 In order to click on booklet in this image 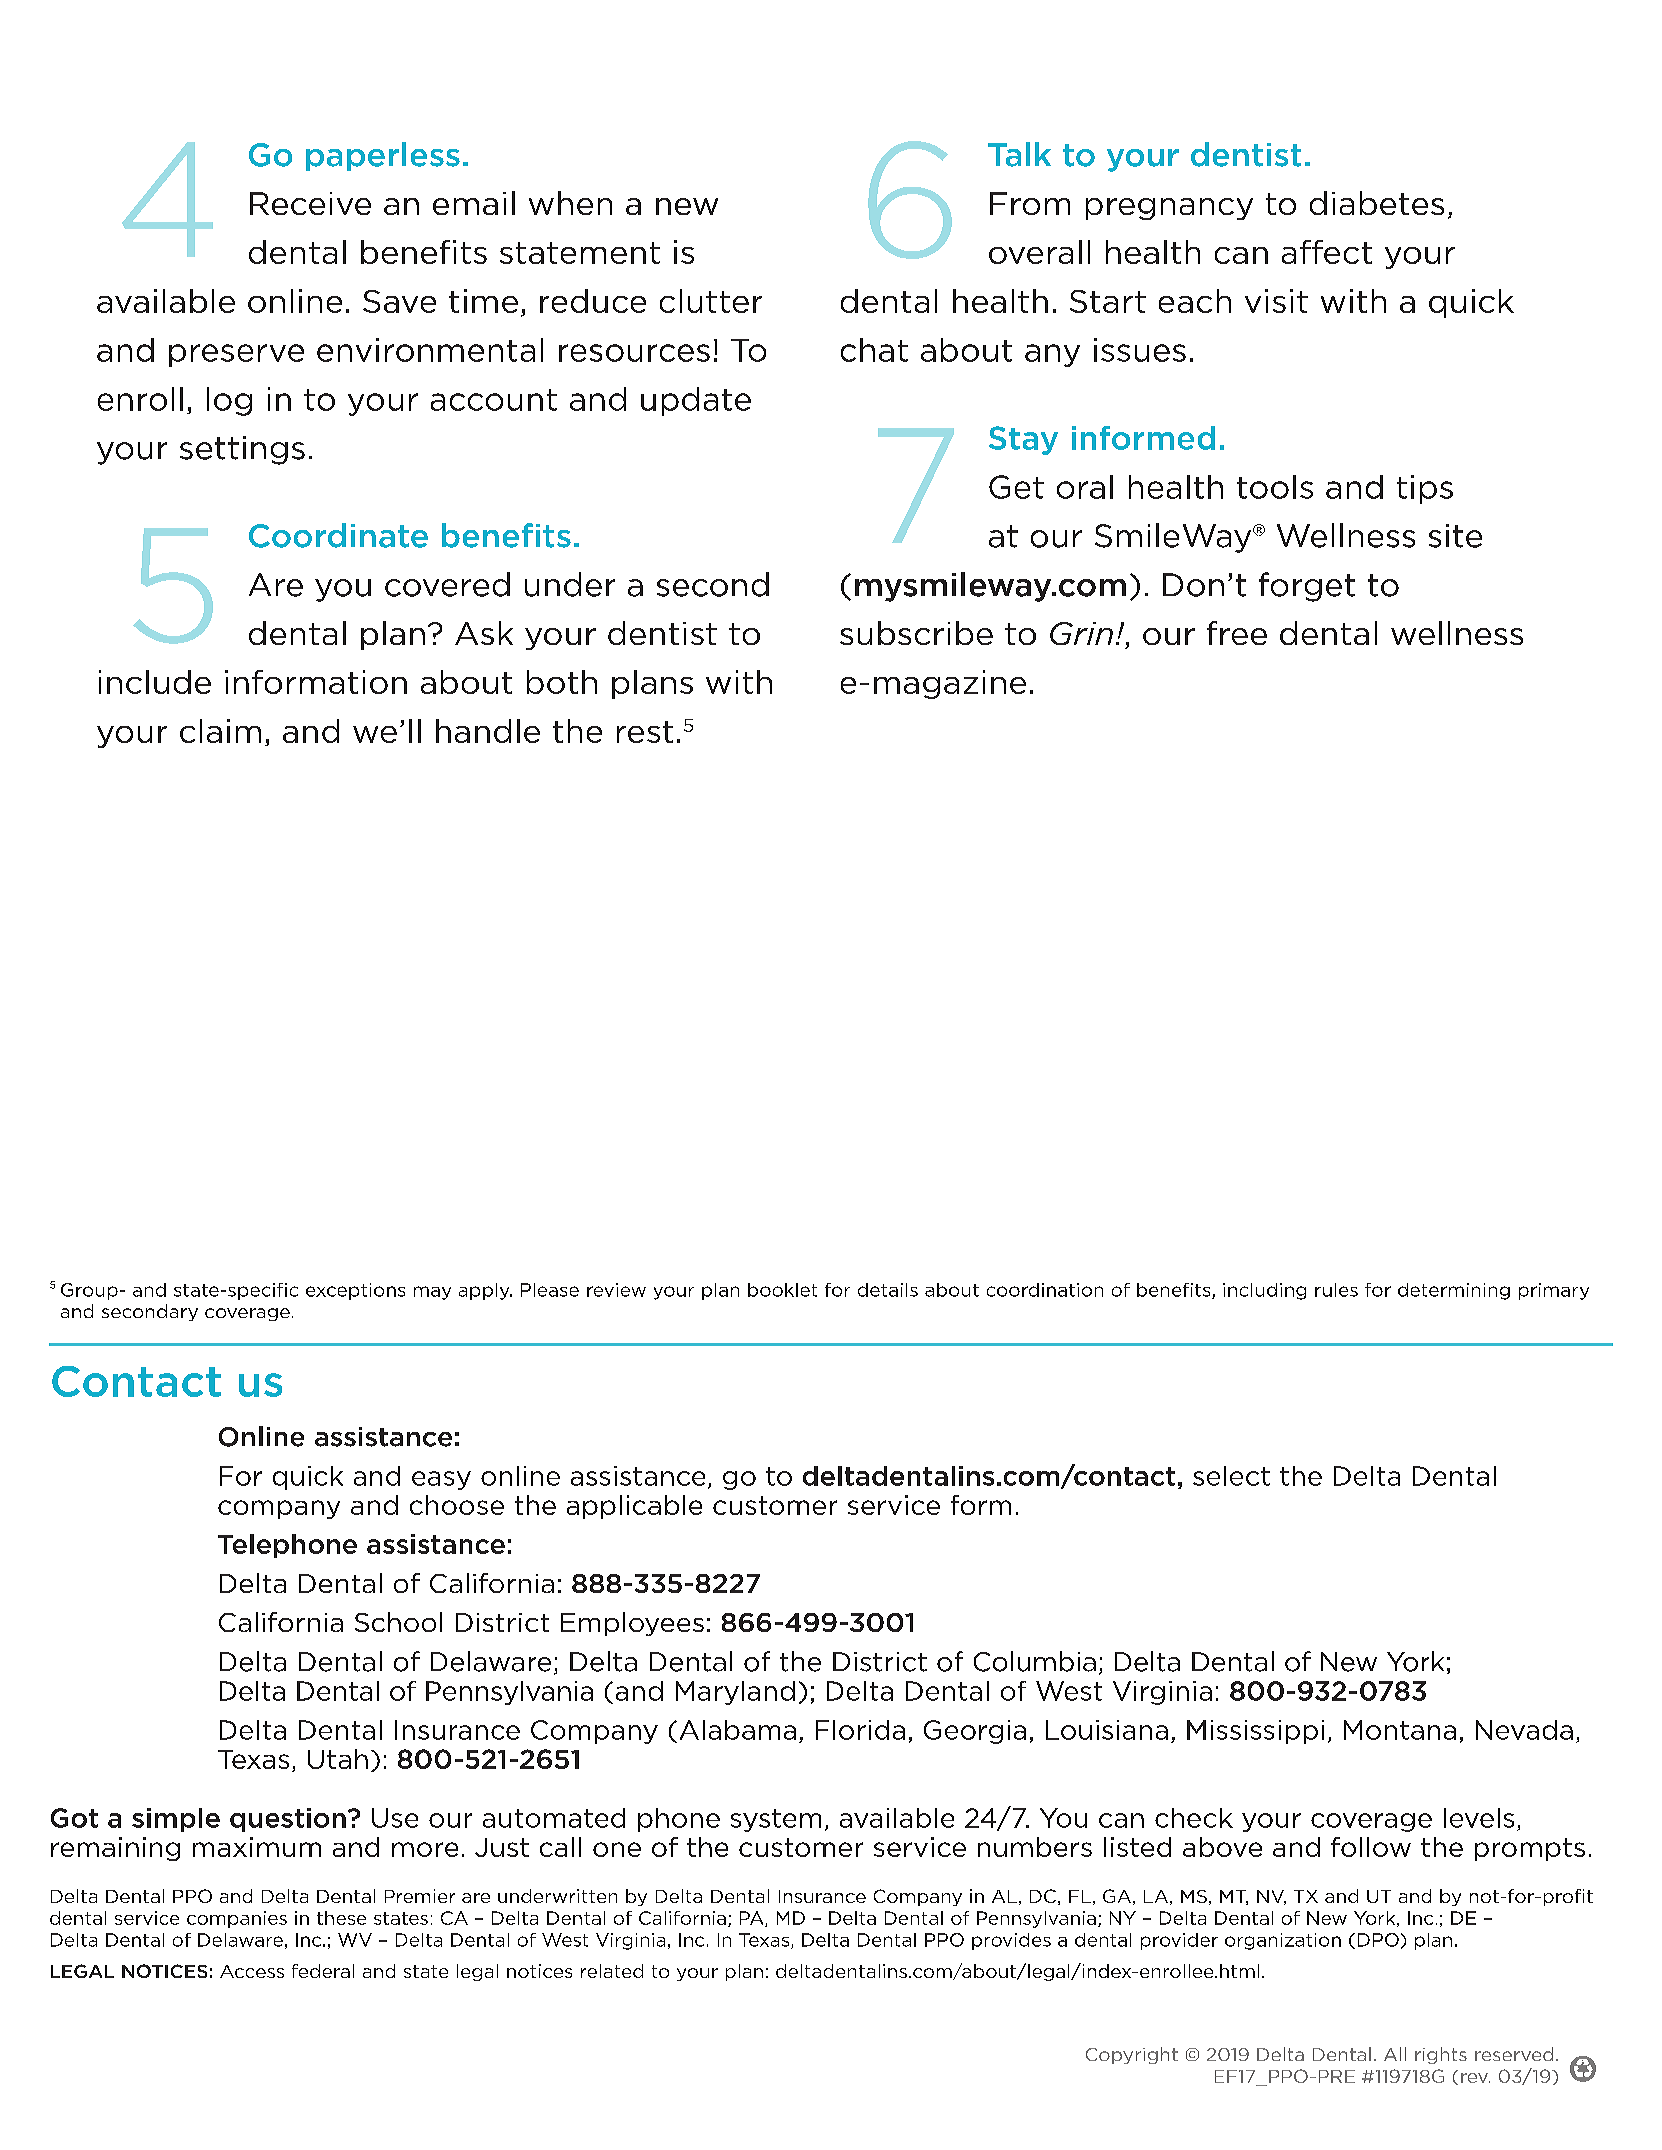, I will do `click(782, 1290)`.
